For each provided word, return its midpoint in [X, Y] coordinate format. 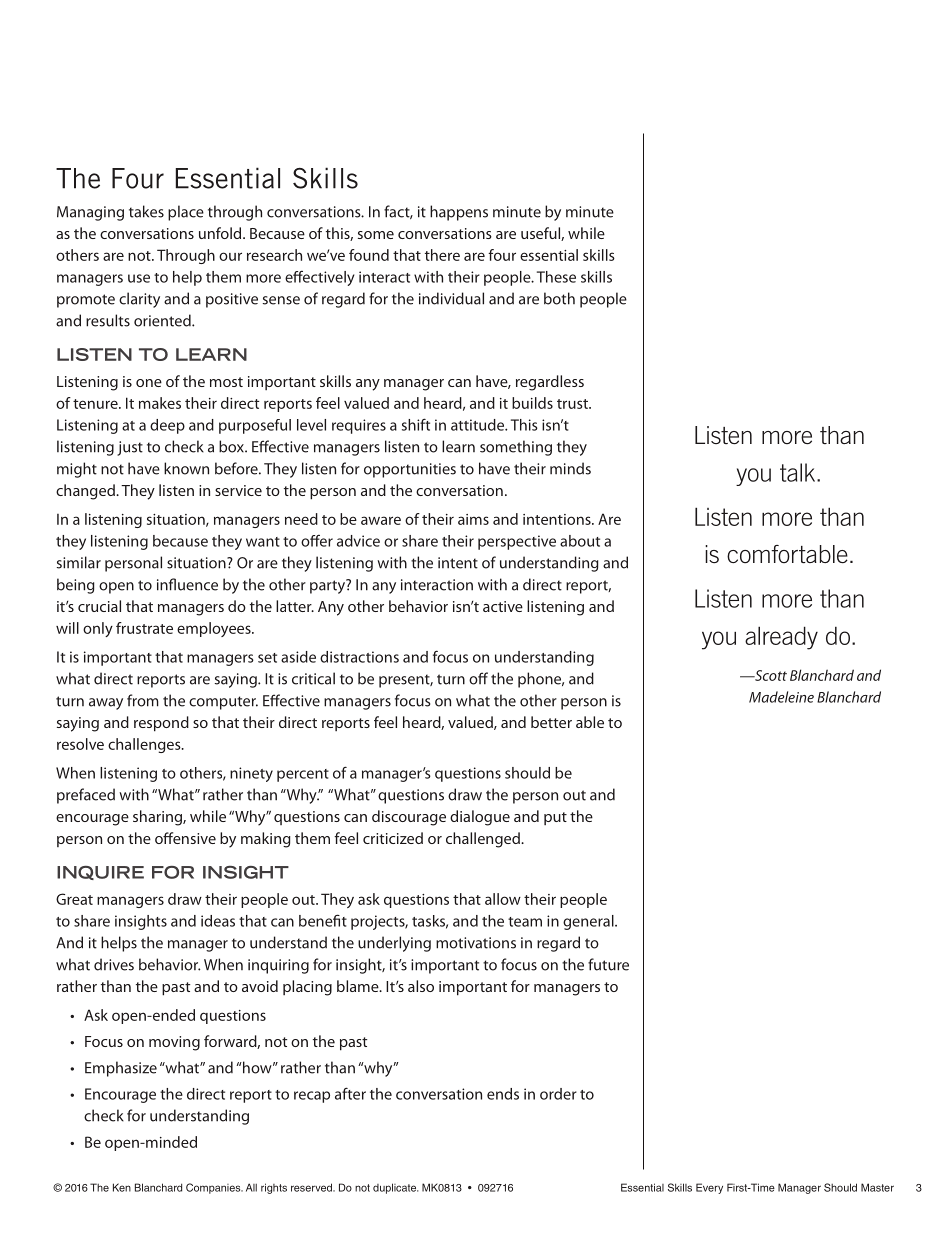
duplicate [395, 1188]
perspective [517, 542]
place [186, 213]
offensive [185, 838]
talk [799, 472]
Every [709, 1188]
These [556, 277]
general [589, 922]
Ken [122, 1187]
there [442, 255]
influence [187, 584]
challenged [484, 840]
